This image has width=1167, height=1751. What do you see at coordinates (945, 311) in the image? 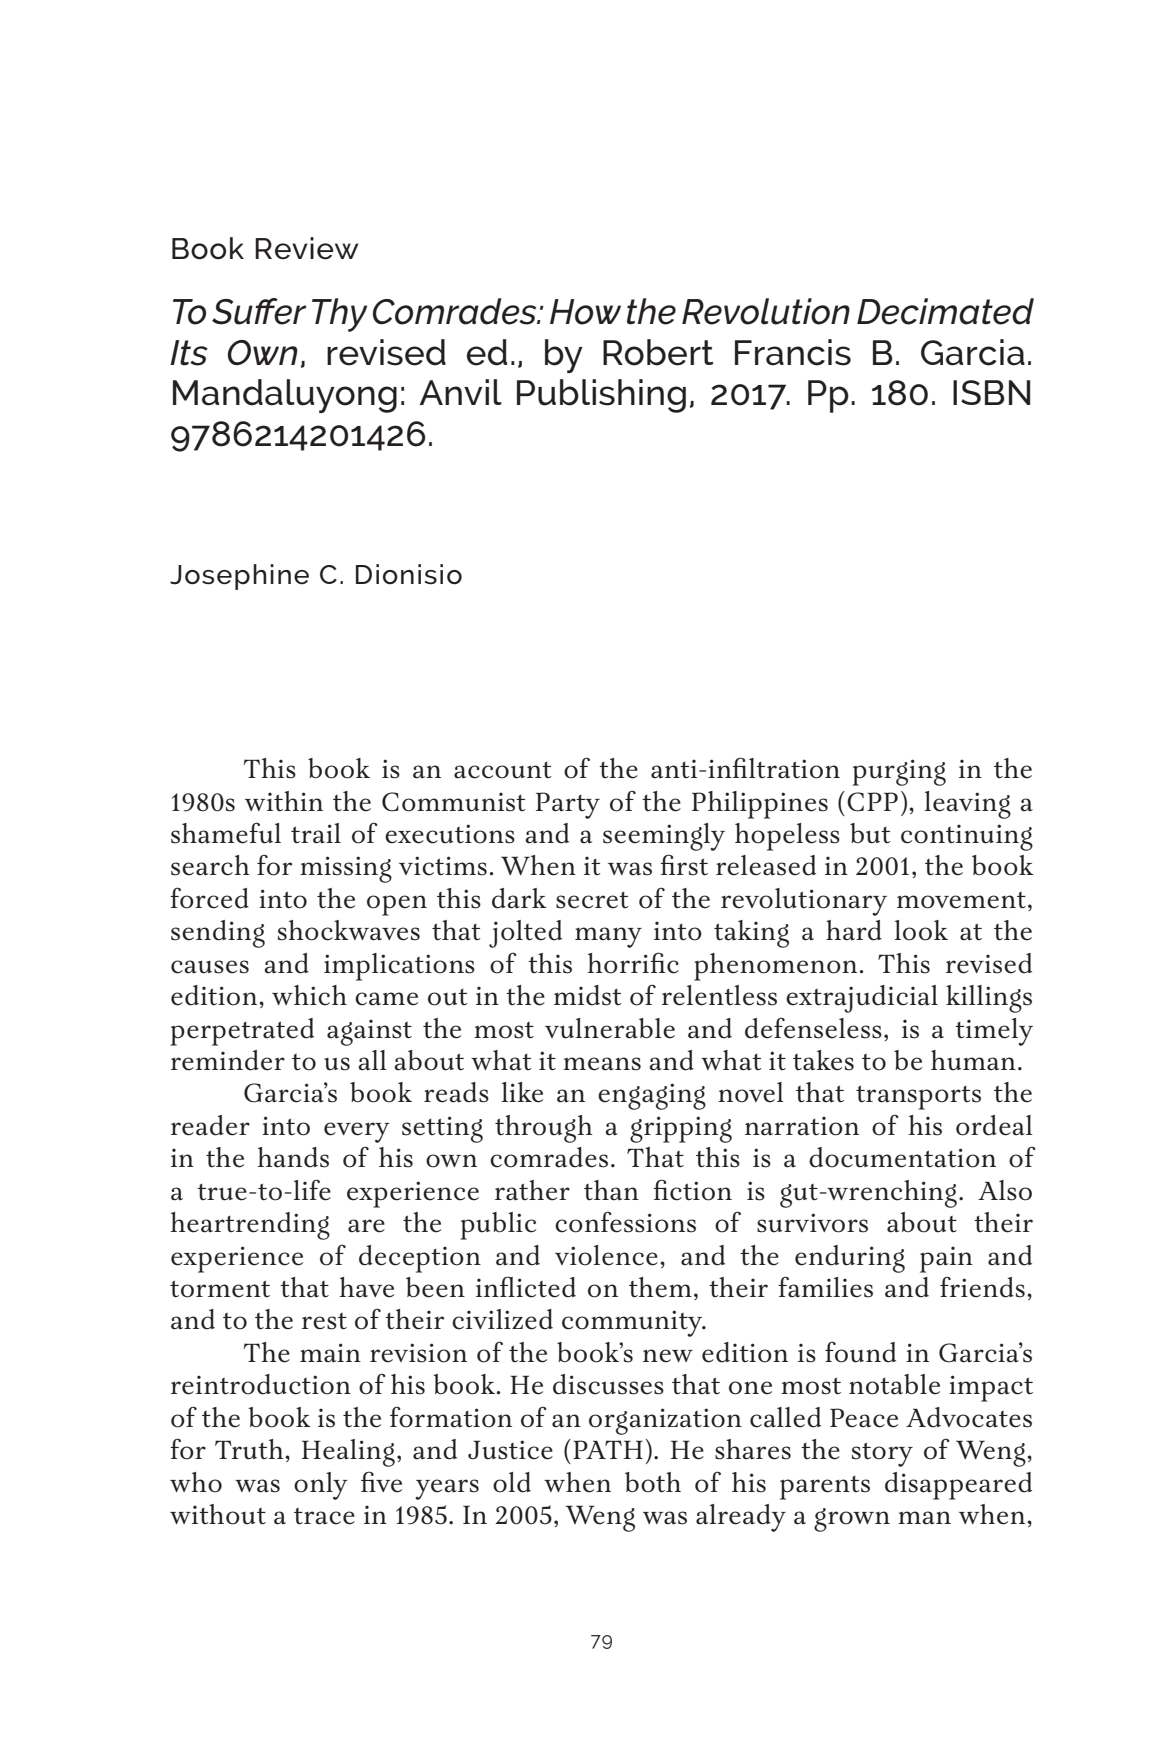
I see `Decimated` at bounding box center [945, 311].
